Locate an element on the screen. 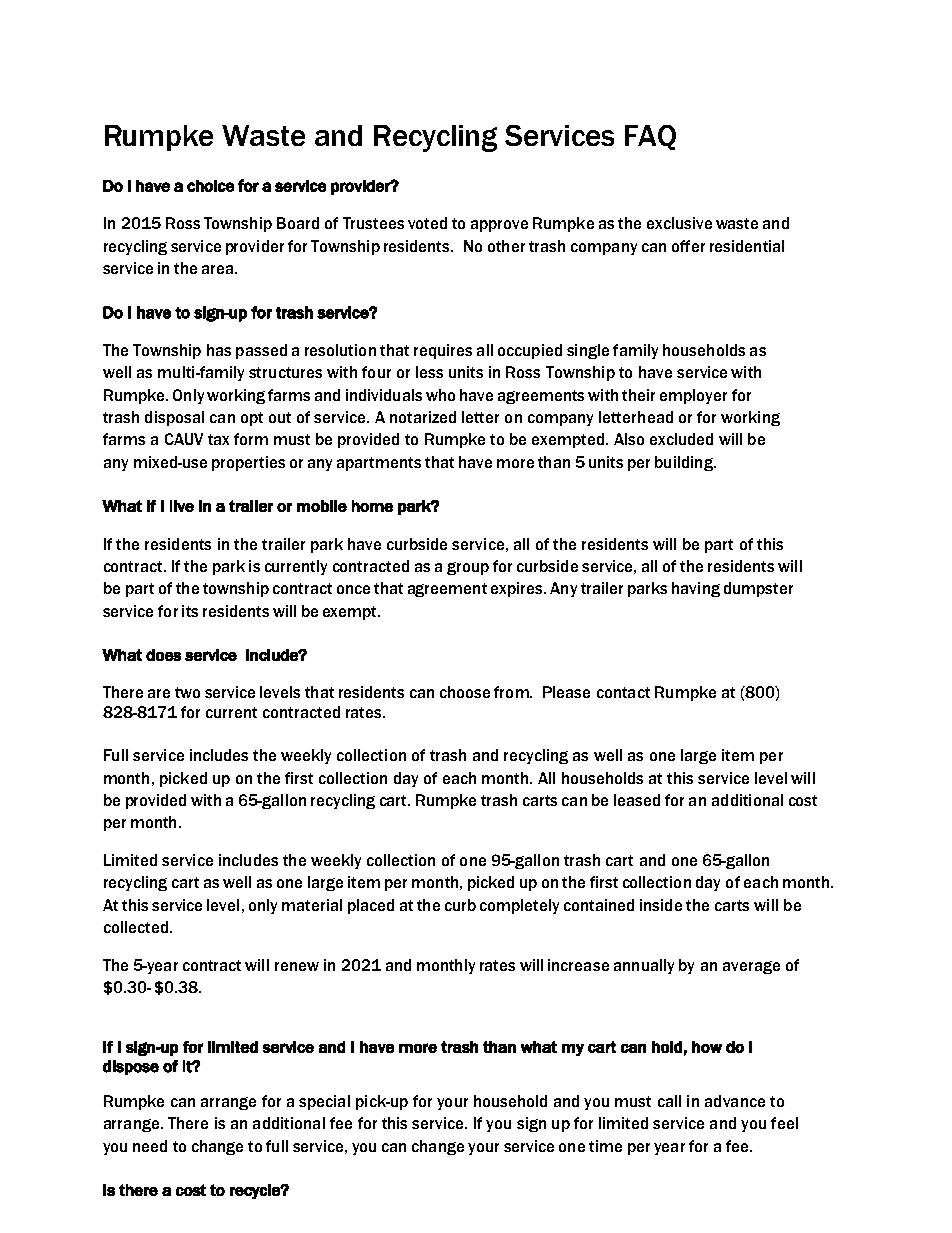  choose is located at coordinates (465, 692).
